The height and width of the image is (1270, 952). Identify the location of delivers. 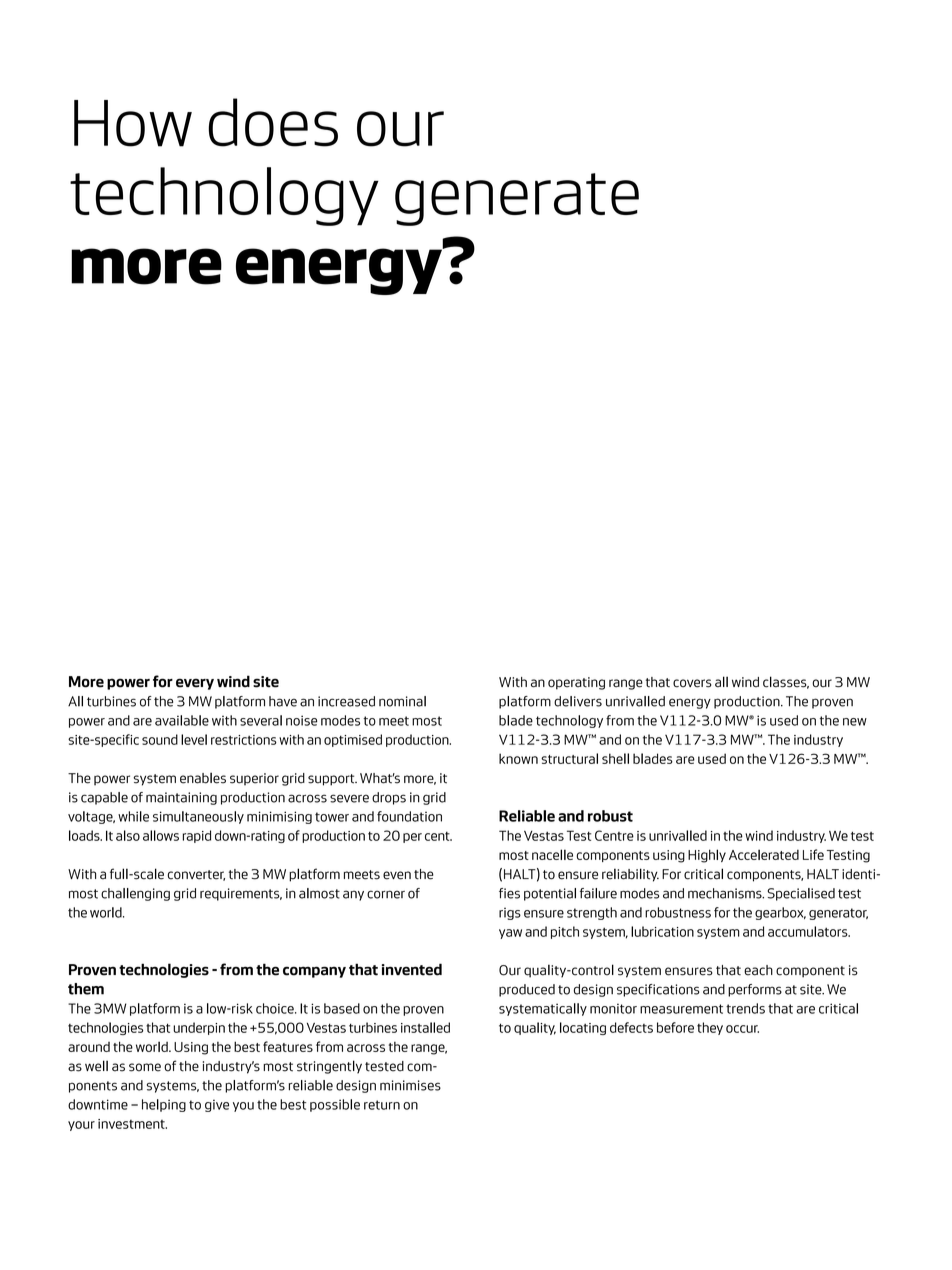
(578, 701).
